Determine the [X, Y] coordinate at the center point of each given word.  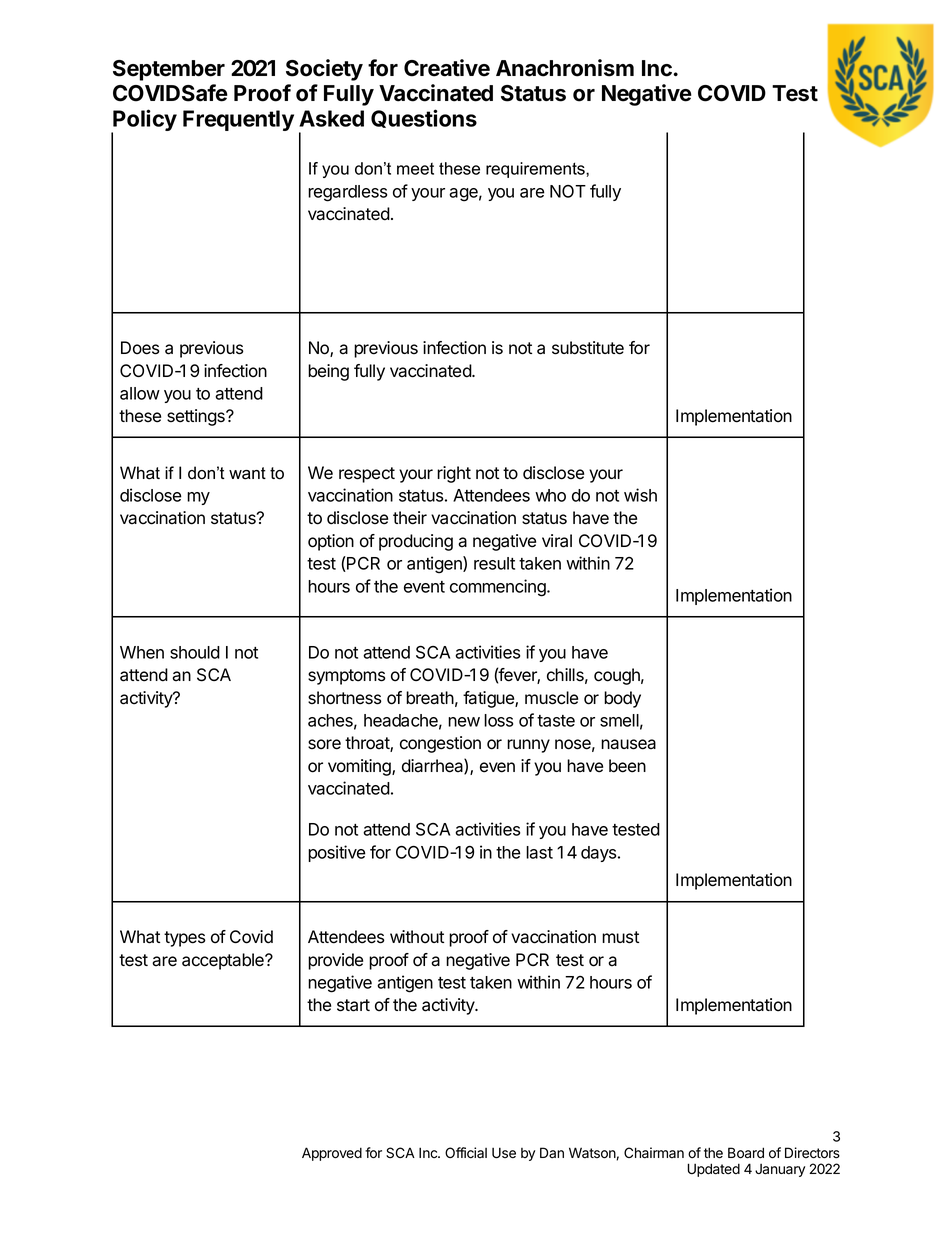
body [622, 699]
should [195, 652]
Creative [447, 68]
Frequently [238, 120]
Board [746, 1153]
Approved [332, 1154]
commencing [499, 588]
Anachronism [565, 68]
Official [466, 1153]
